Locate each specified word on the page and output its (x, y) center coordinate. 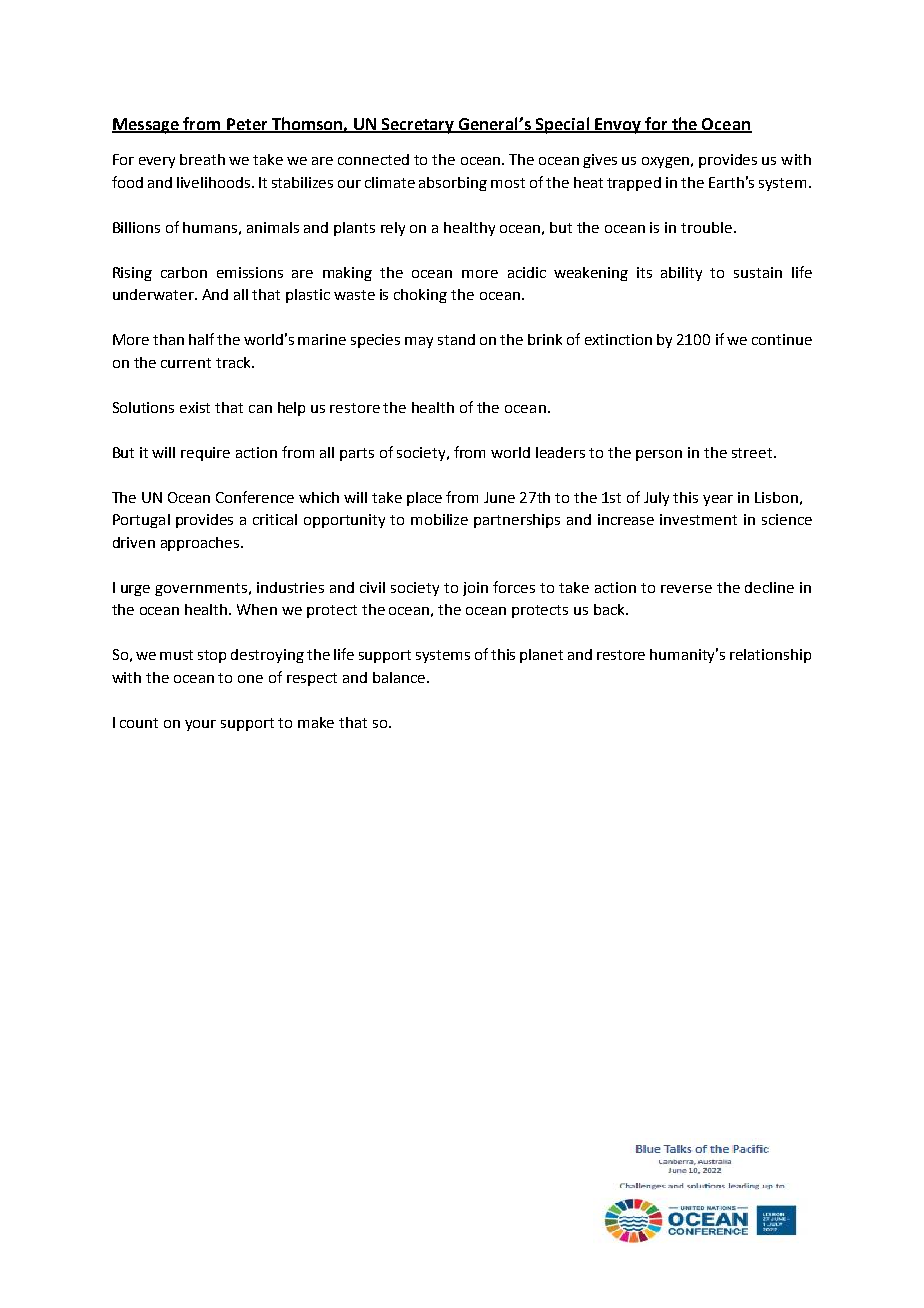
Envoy (618, 126)
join (475, 589)
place (424, 499)
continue (782, 339)
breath (202, 159)
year (718, 500)
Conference (255, 497)
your (200, 725)
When (257, 609)
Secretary (418, 126)
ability (681, 274)
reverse (686, 589)
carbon (184, 272)
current (186, 363)
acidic (527, 272)
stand (456, 339)
